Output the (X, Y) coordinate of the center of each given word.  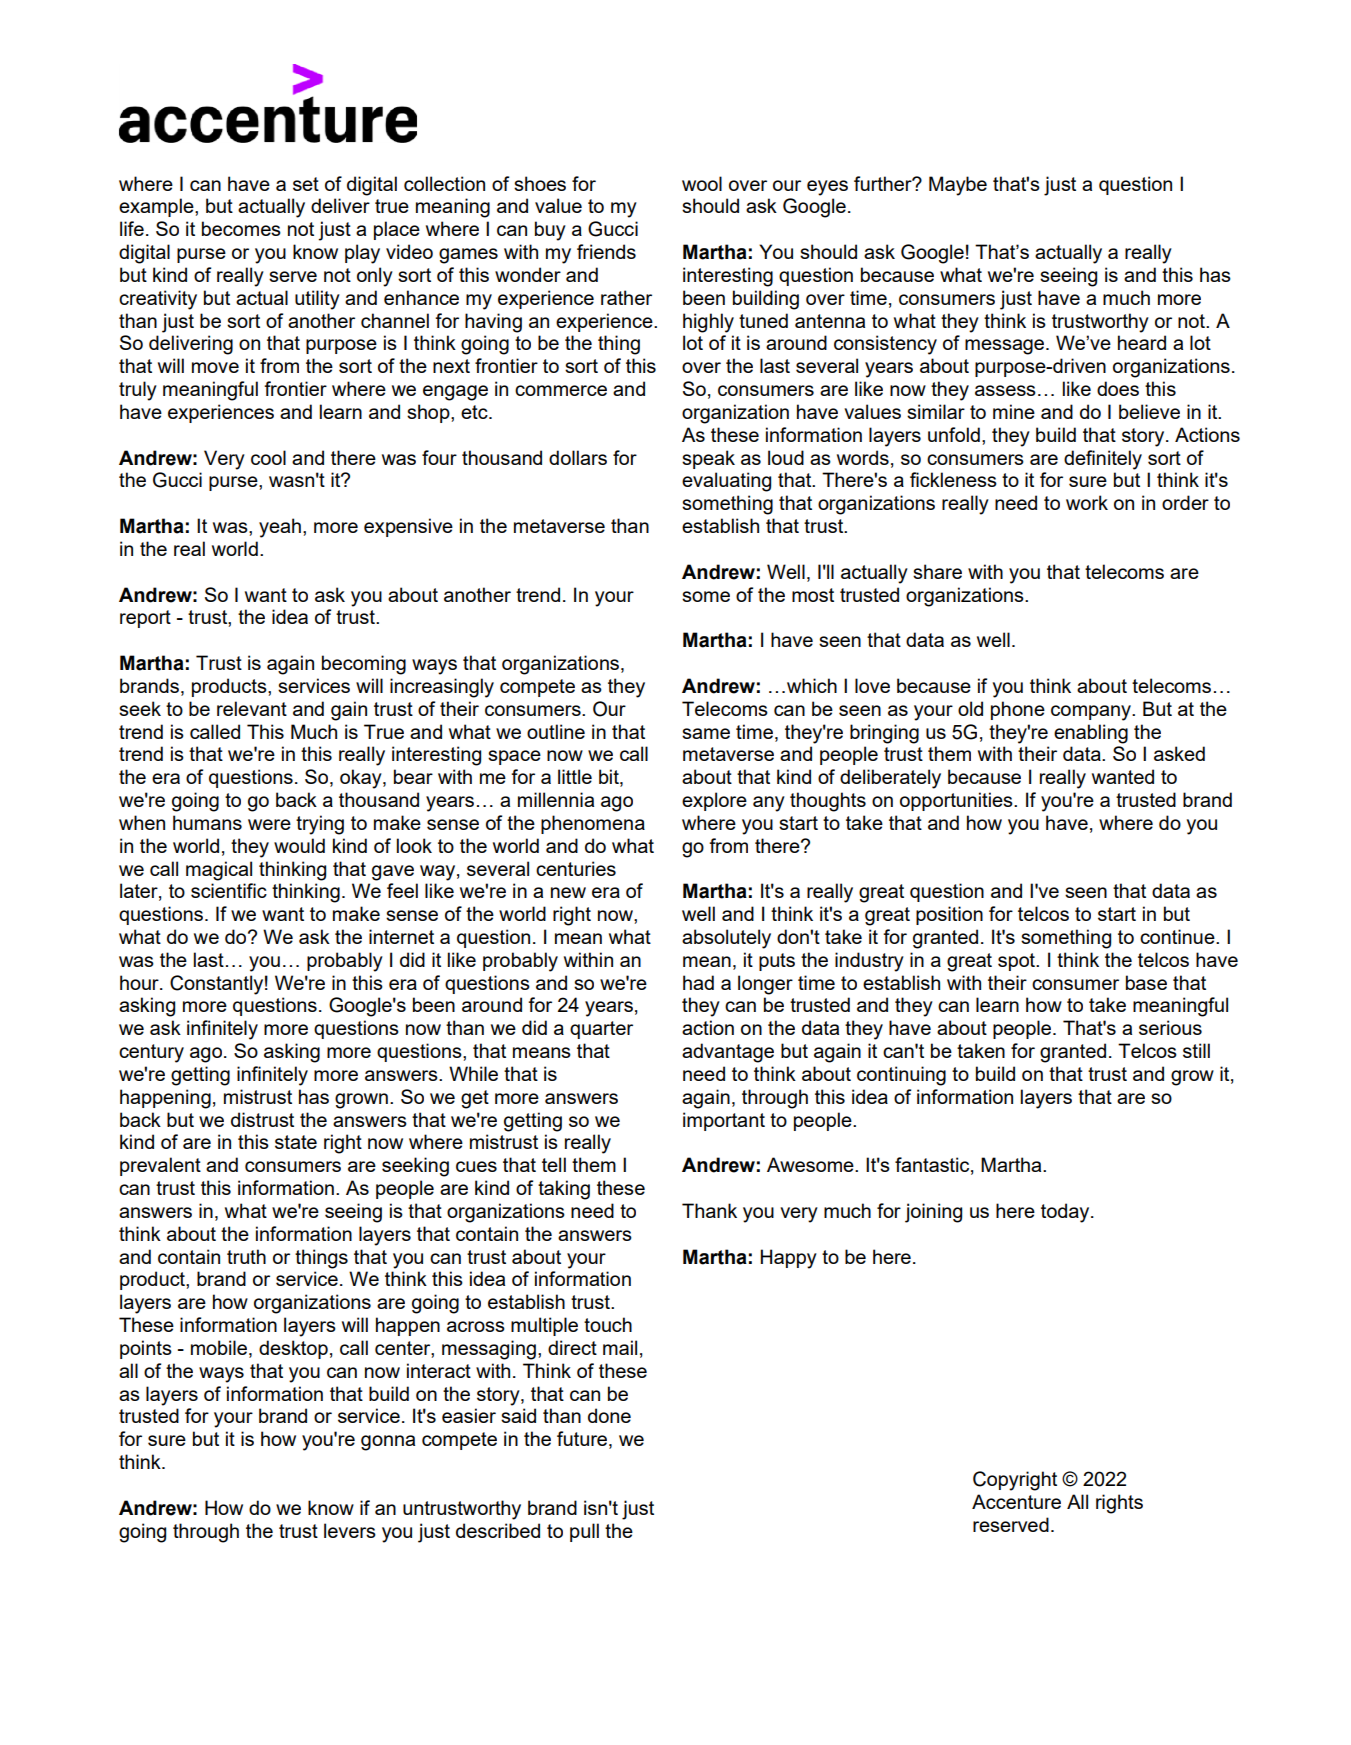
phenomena (593, 824)
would (299, 845)
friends (606, 251)
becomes (241, 228)
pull (584, 1532)
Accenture (1016, 1501)
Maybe (958, 186)
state (296, 1142)
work (1087, 502)
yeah (280, 528)
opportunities (957, 801)
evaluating (726, 482)
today (1066, 1213)
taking (564, 1190)
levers (350, 1530)
